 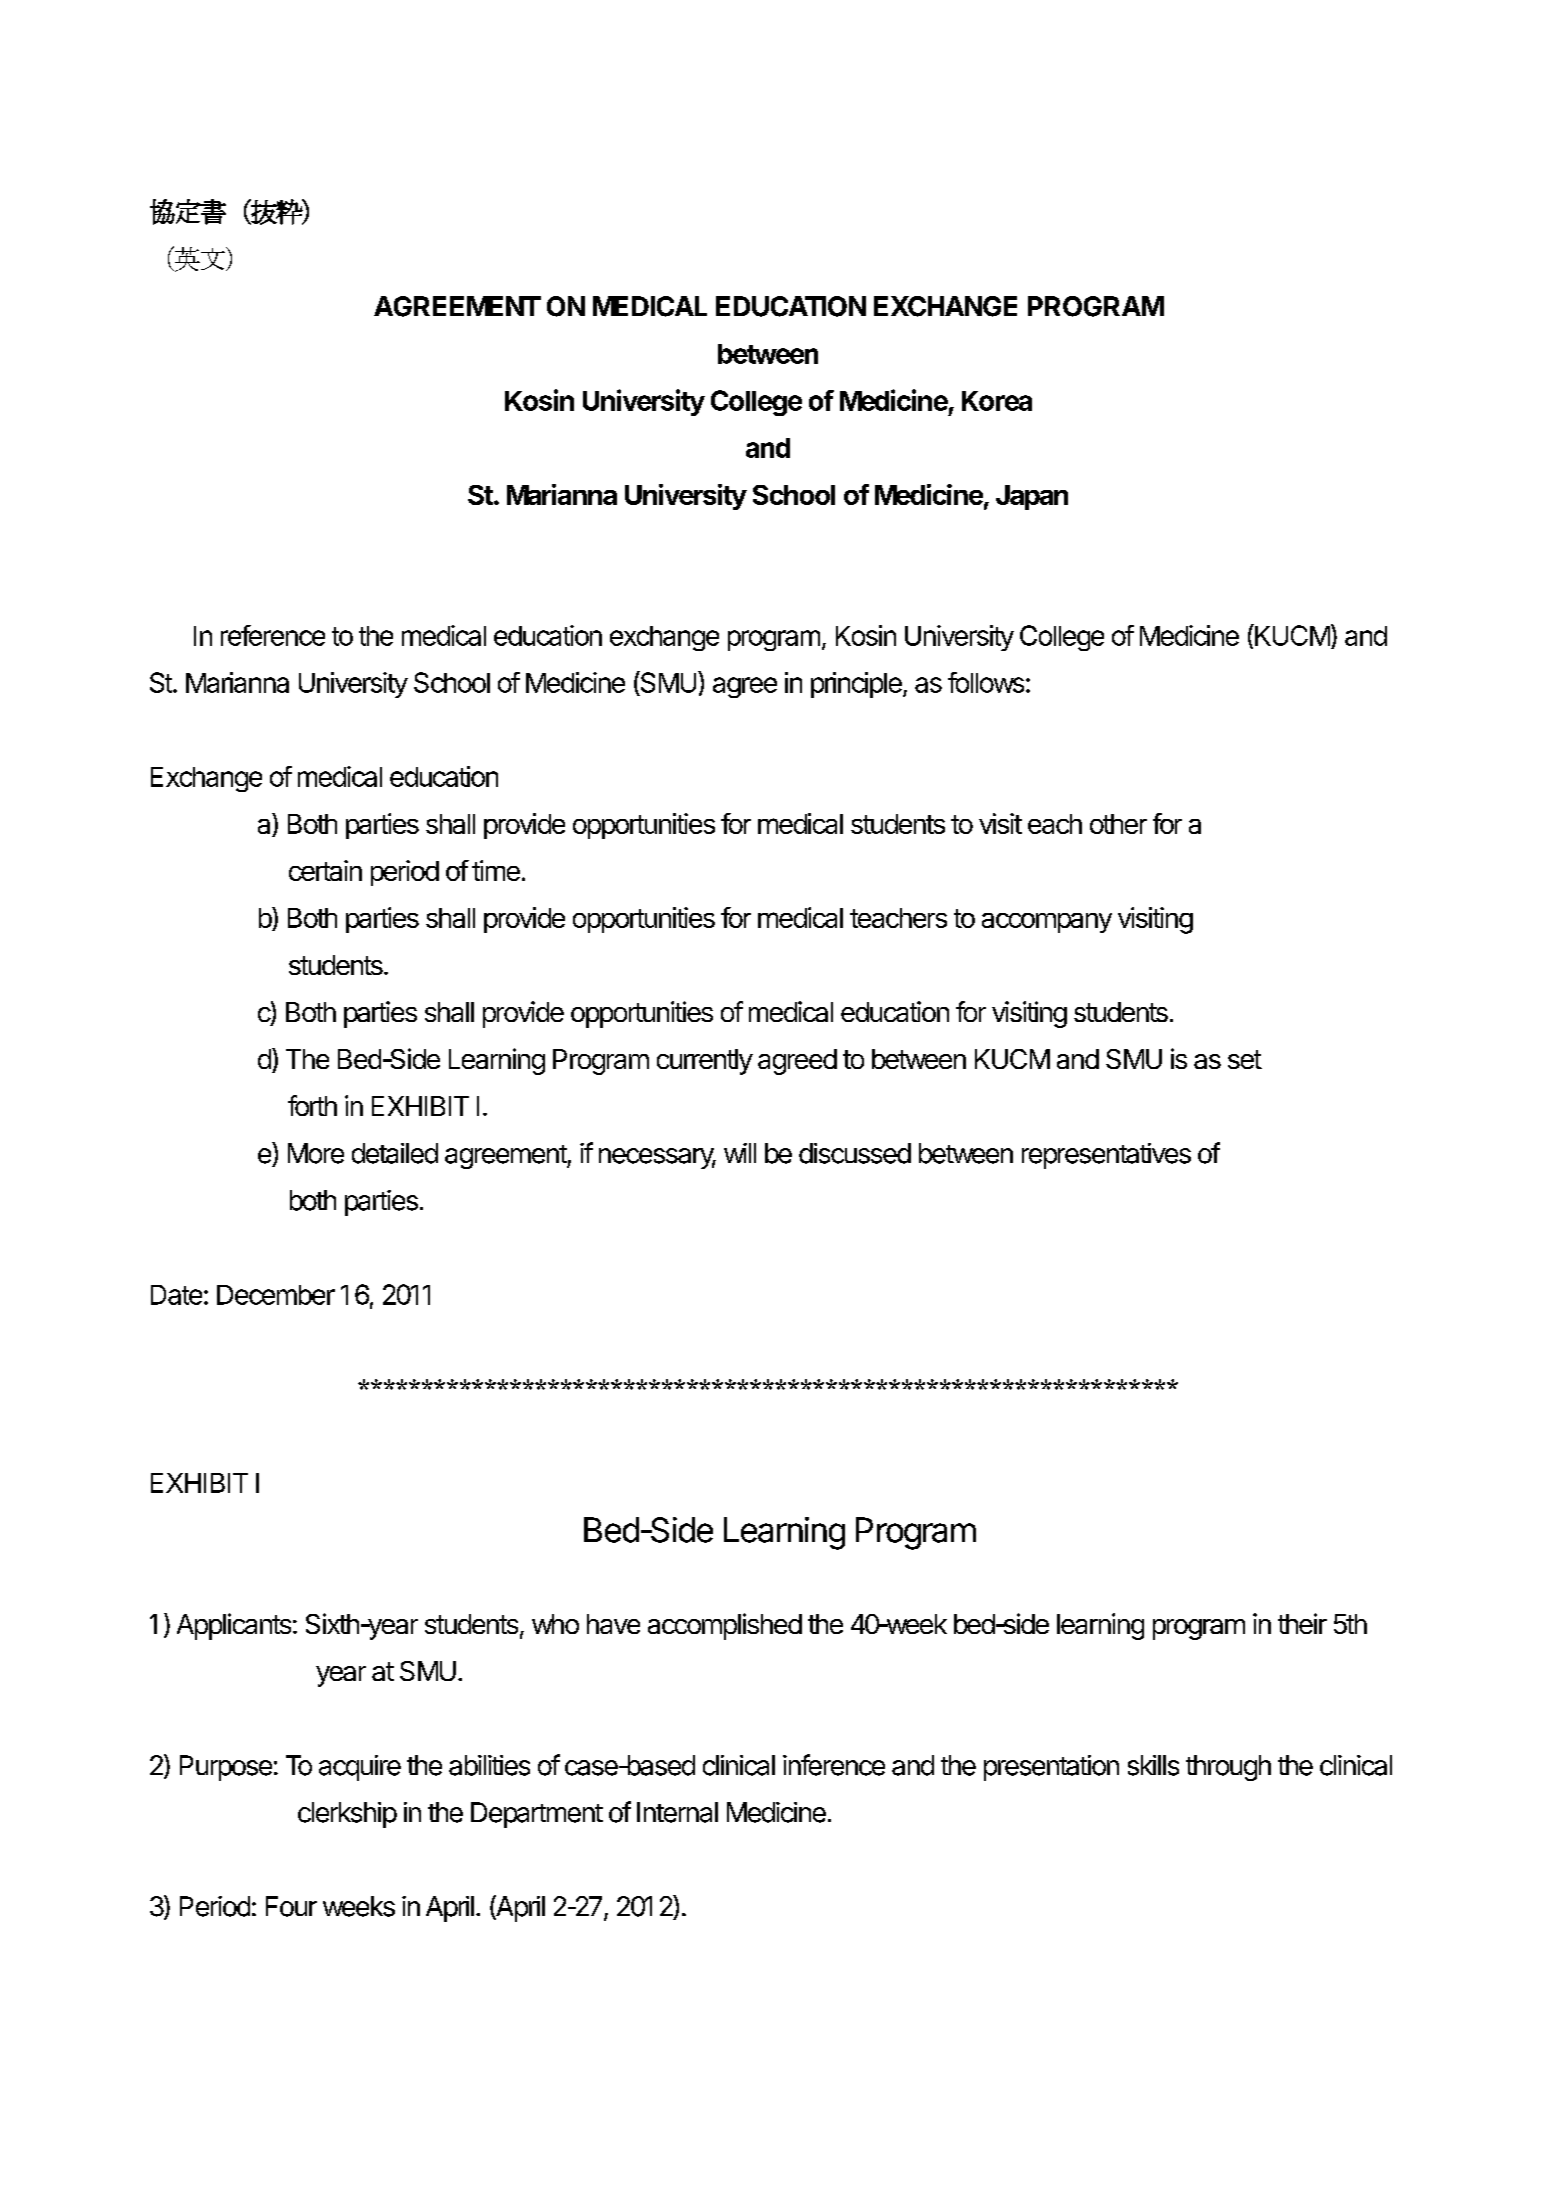 What do you see at coordinates (997, 401) in the document?
I see `Korea` at bounding box center [997, 401].
